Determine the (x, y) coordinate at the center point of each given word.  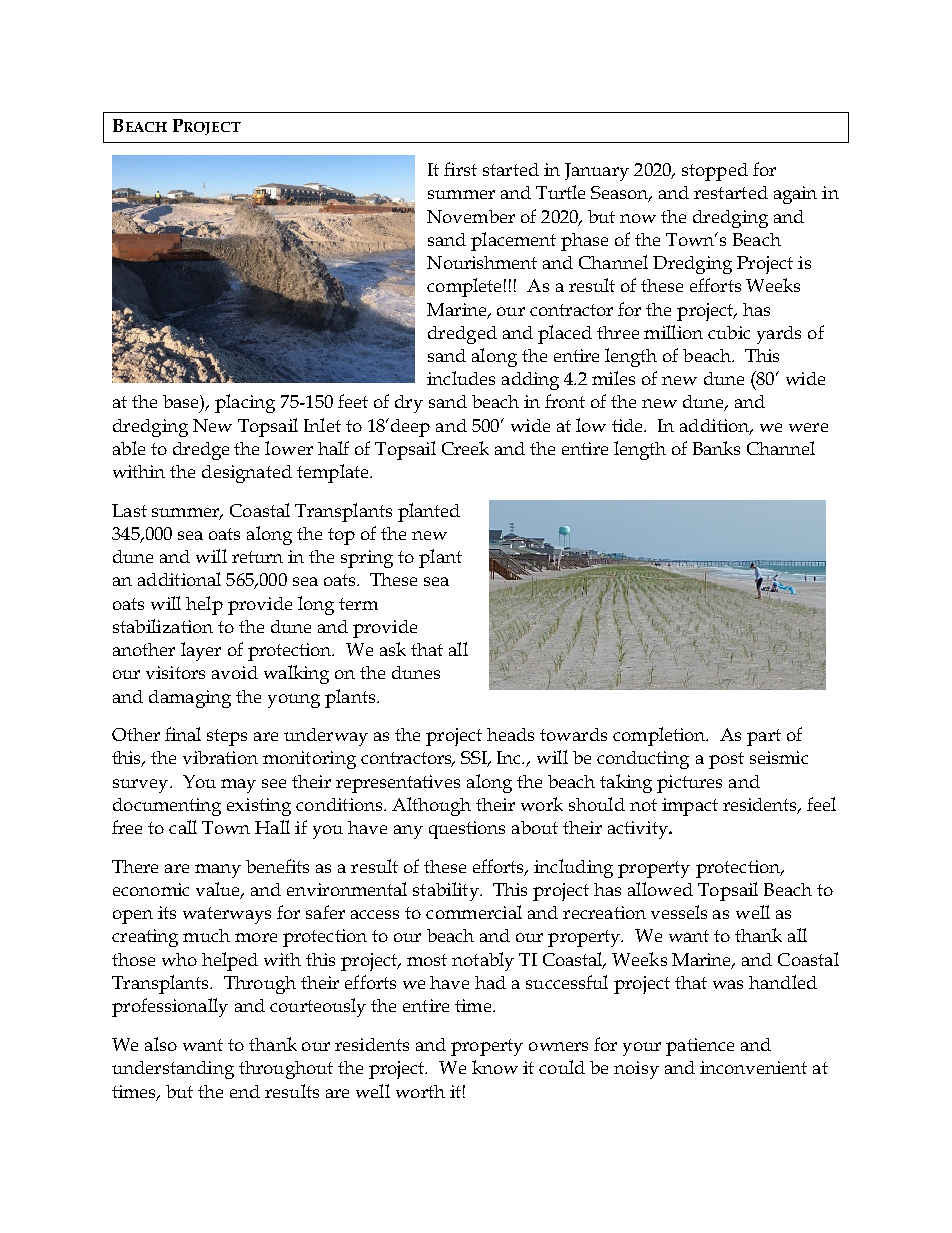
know (495, 1067)
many (218, 871)
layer (201, 651)
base (182, 401)
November (471, 216)
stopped (715, 172)
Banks (716, 448)
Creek (465, 448)
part (764, 737)
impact (690, 807)
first (460, 169)
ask (393, 649)
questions (467, 830)
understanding (173, 1070)
